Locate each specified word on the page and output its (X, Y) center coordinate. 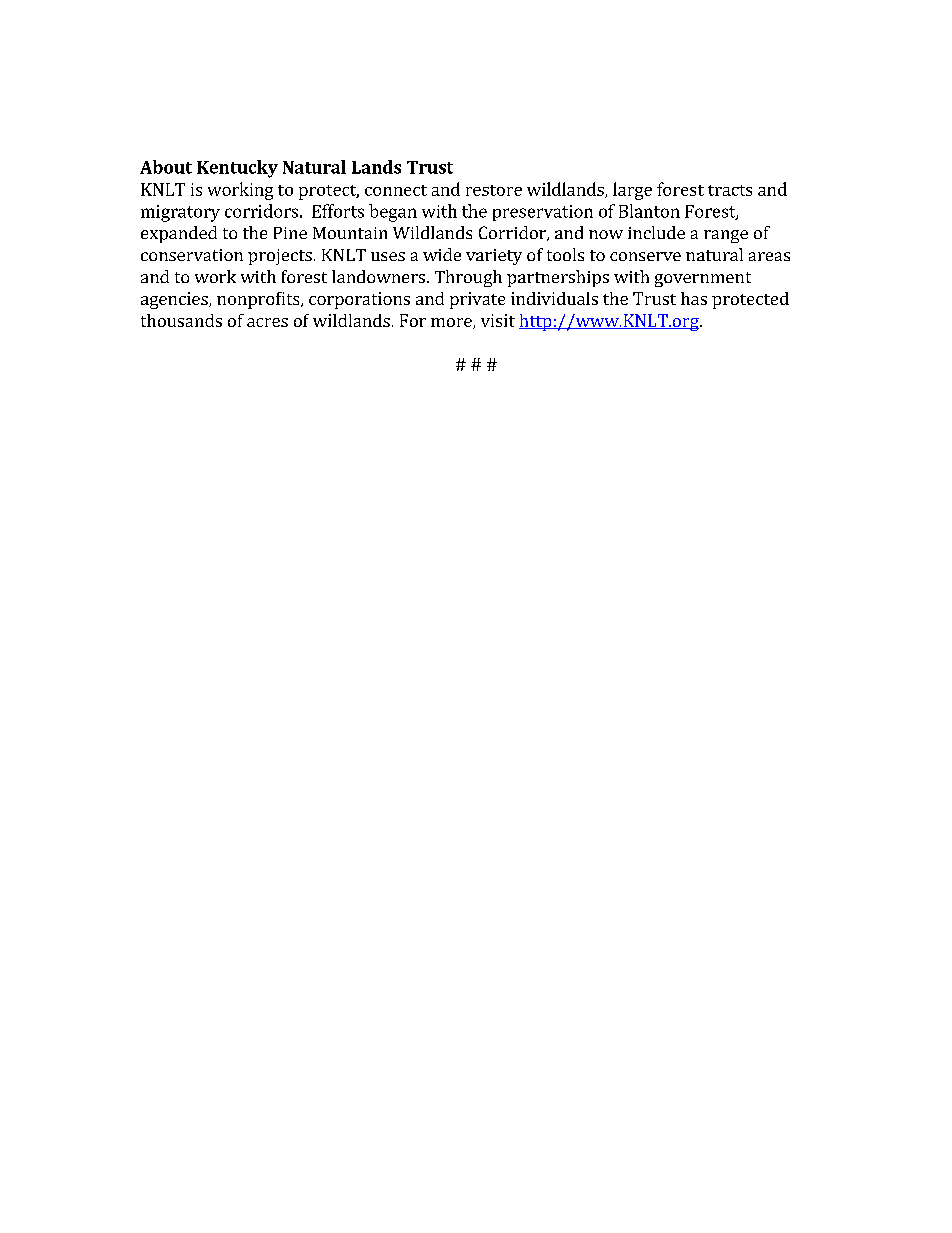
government (703, 279)
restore (494, 190)
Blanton (649, 211)
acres (267, 322)
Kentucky (237, 169)
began (393, 213)
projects (280, 257)
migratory (180, 213)
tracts (730, 190)
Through (468, 278)
